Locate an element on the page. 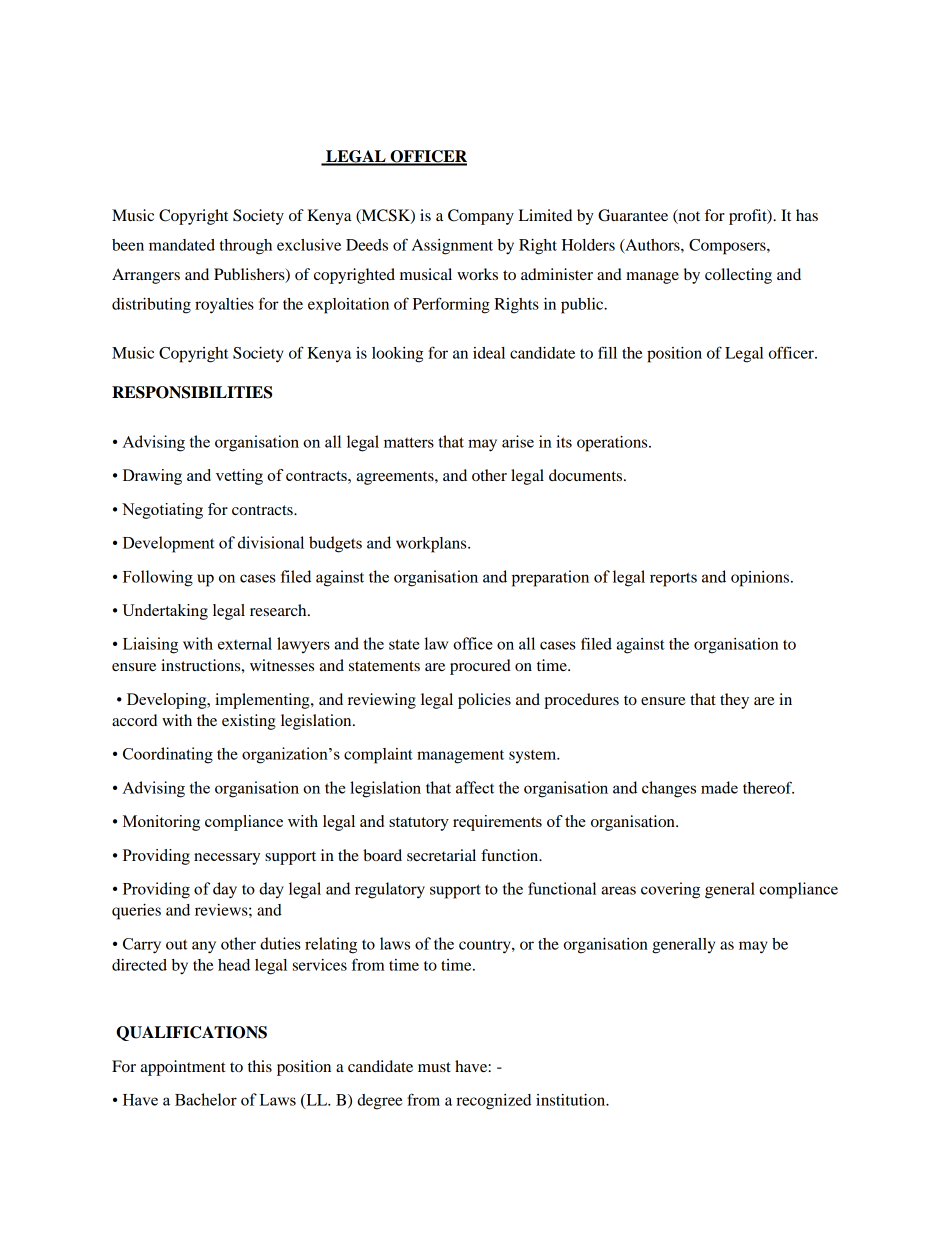 The height and width of the page is (1233, 952). arise is located at coordinates (518, 441).
